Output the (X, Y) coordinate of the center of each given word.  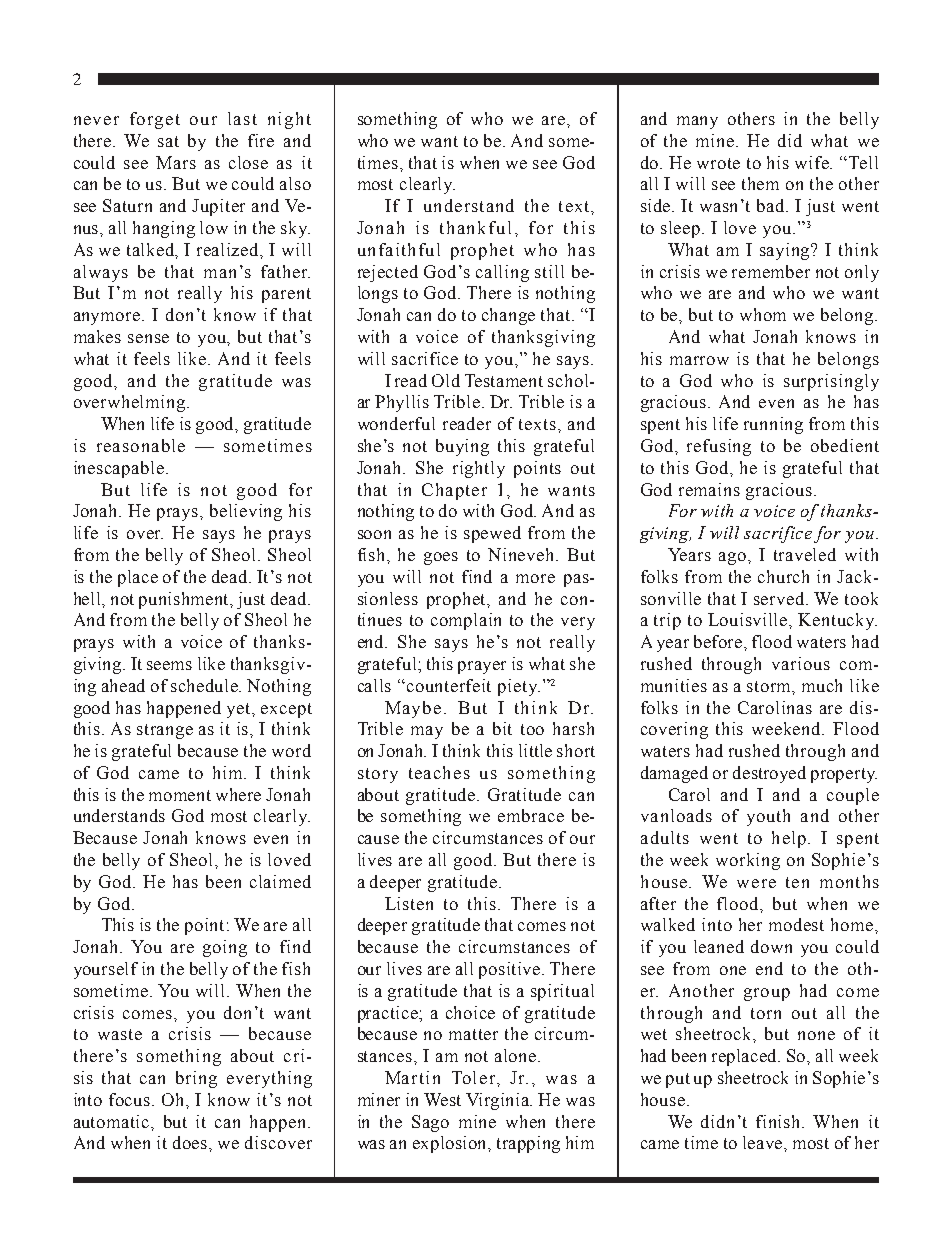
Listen (409, 903)
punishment (185, 600)
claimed (280, 881)
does (191, 1142)
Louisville (749, 619)
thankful (475, 227)
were (756, 883)
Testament (504, 380)
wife (813, 162)
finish (780, 1121)
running (773, 425)
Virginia (499, 1101)
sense (148, 338)
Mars (176, 162)
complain (466, 621)
